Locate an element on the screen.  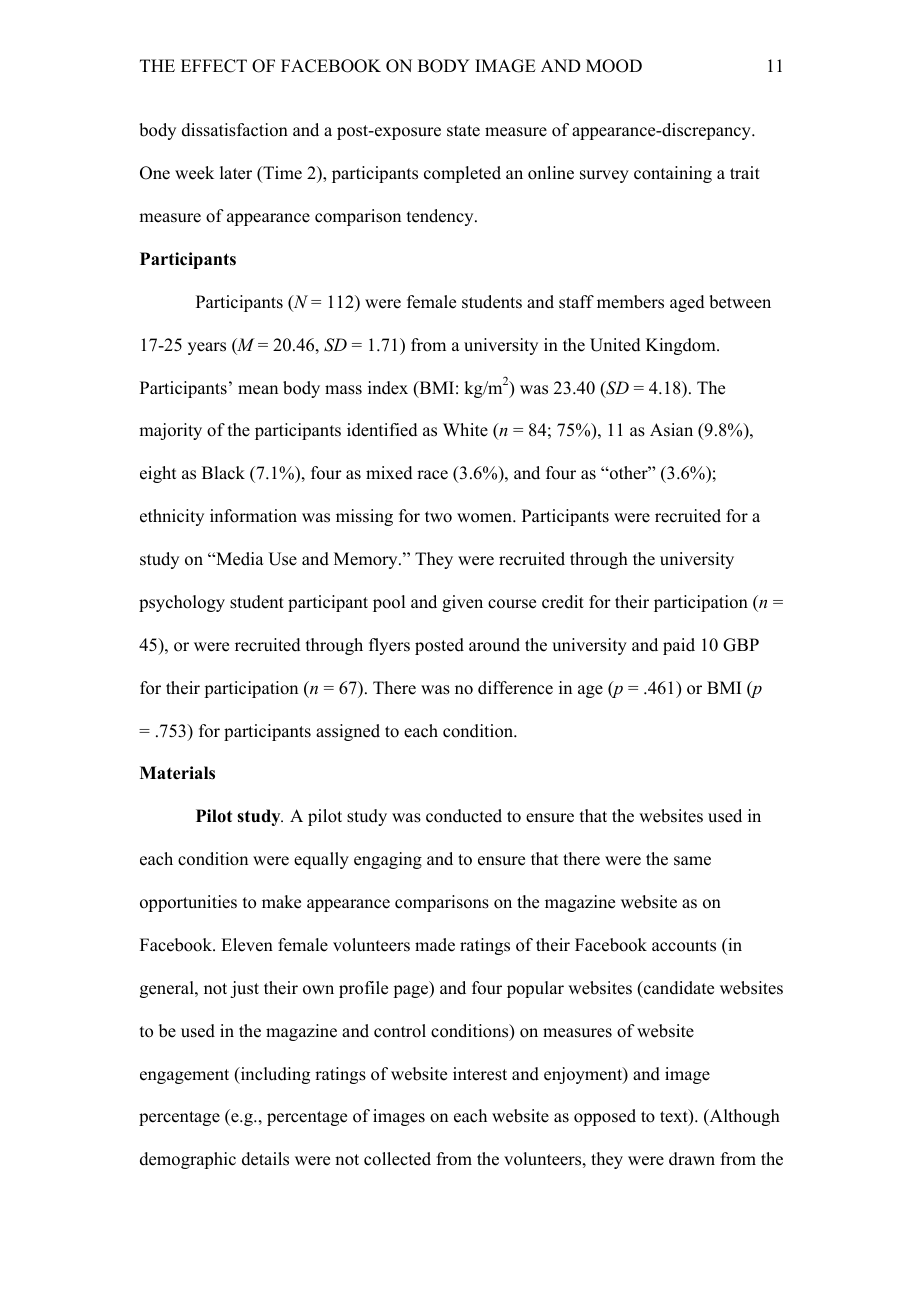
MOOD is located at coordinates (614, 66).
